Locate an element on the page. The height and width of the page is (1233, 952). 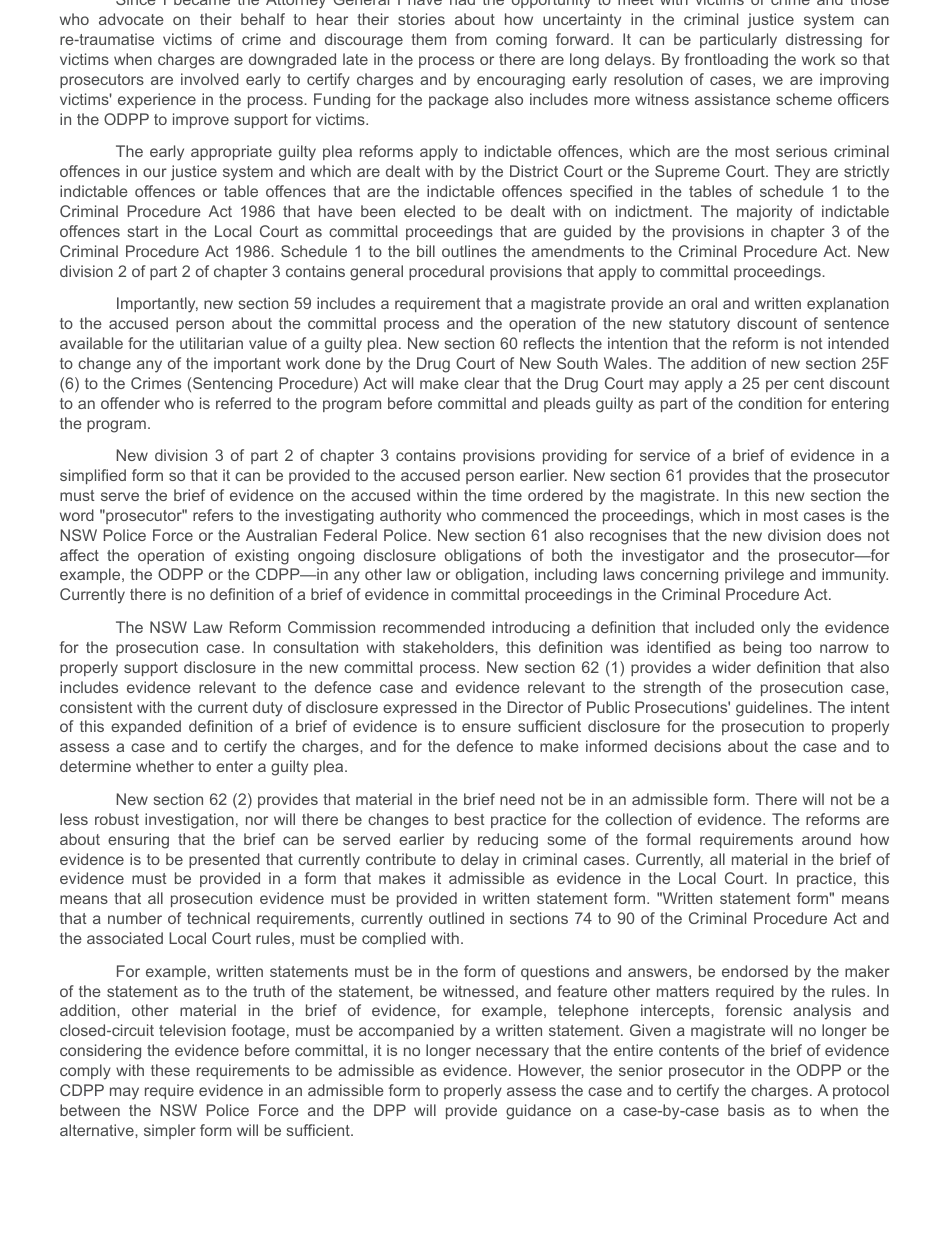
best is located at coordinates (470, 819).
